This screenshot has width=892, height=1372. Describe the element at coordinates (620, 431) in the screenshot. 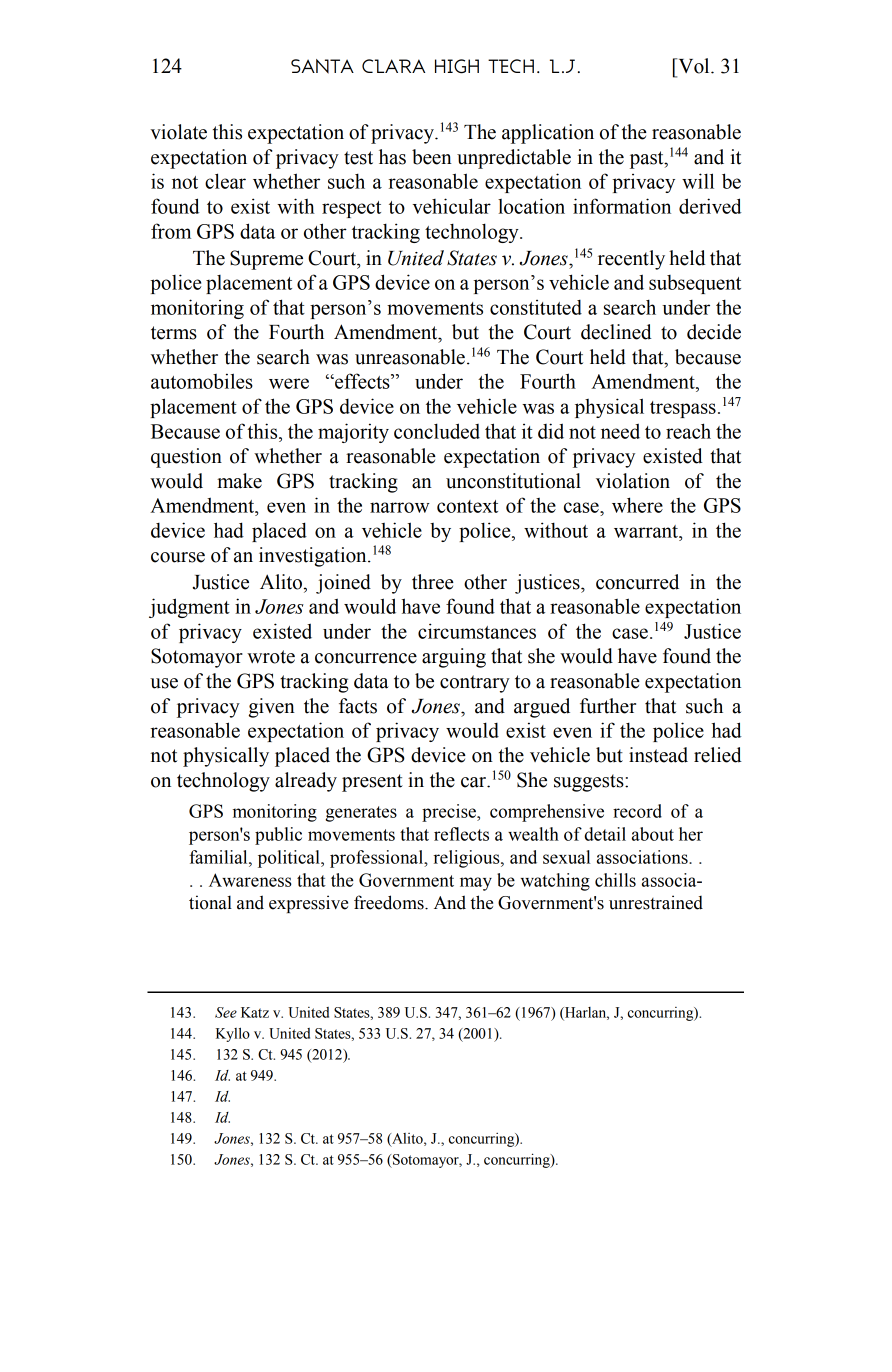

I see `need` at that location.
